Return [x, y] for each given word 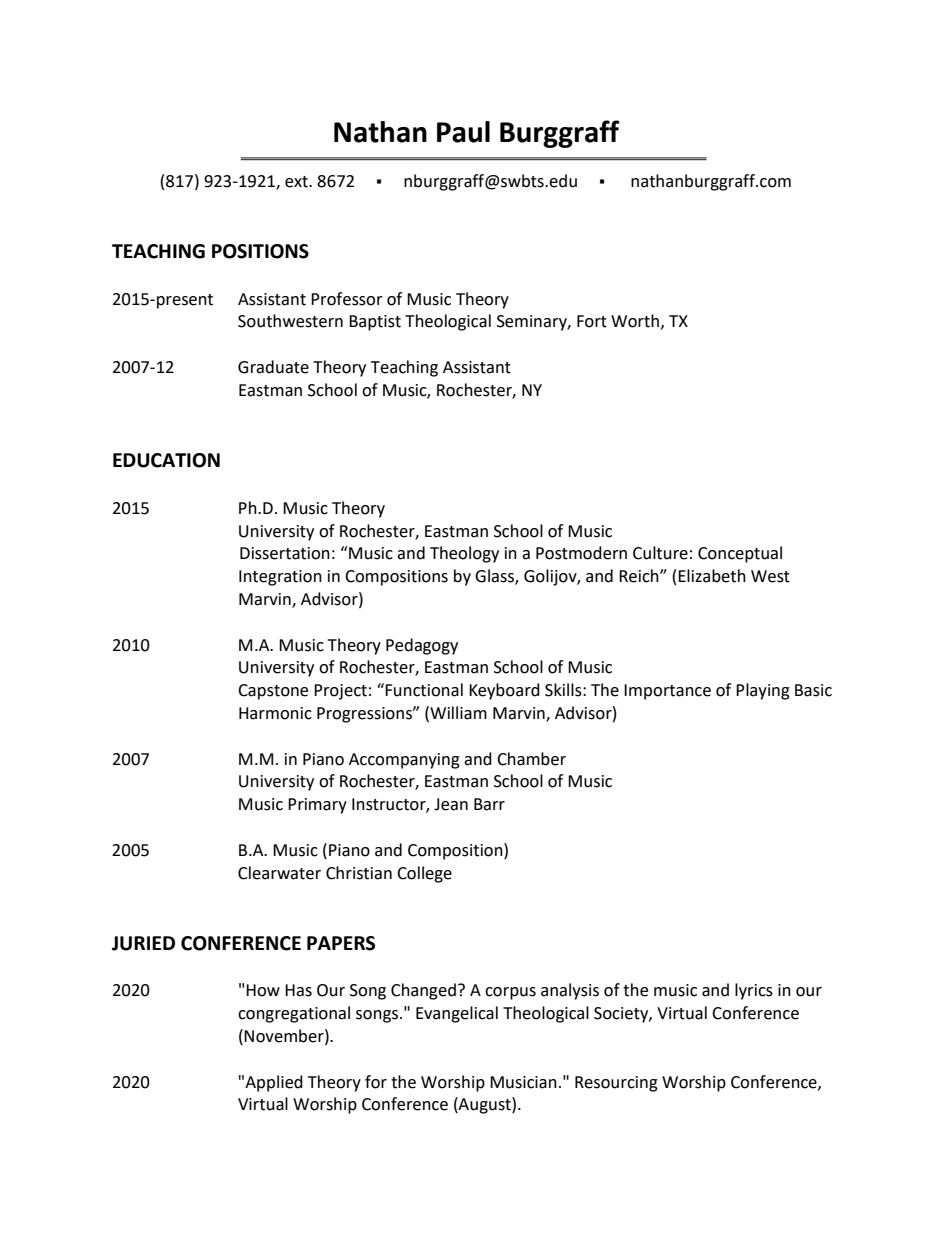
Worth [635, 321]
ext [297, 182]
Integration [280, 578]
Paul [463, 132]
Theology [464, 554]
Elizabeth [712, 576]
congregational [294, 1014]
